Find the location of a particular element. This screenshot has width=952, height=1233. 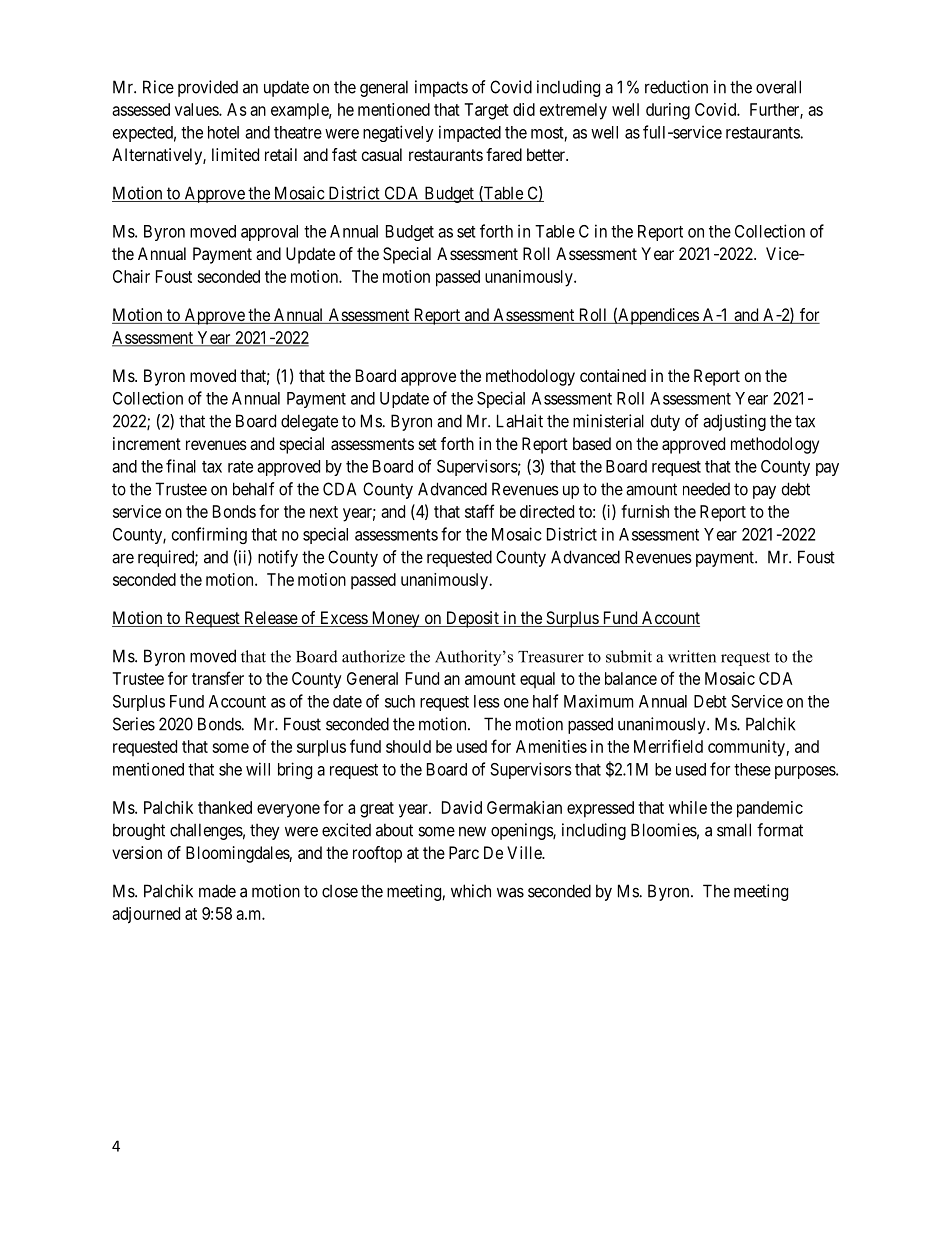

rate is located at coordinates (240, 467).
